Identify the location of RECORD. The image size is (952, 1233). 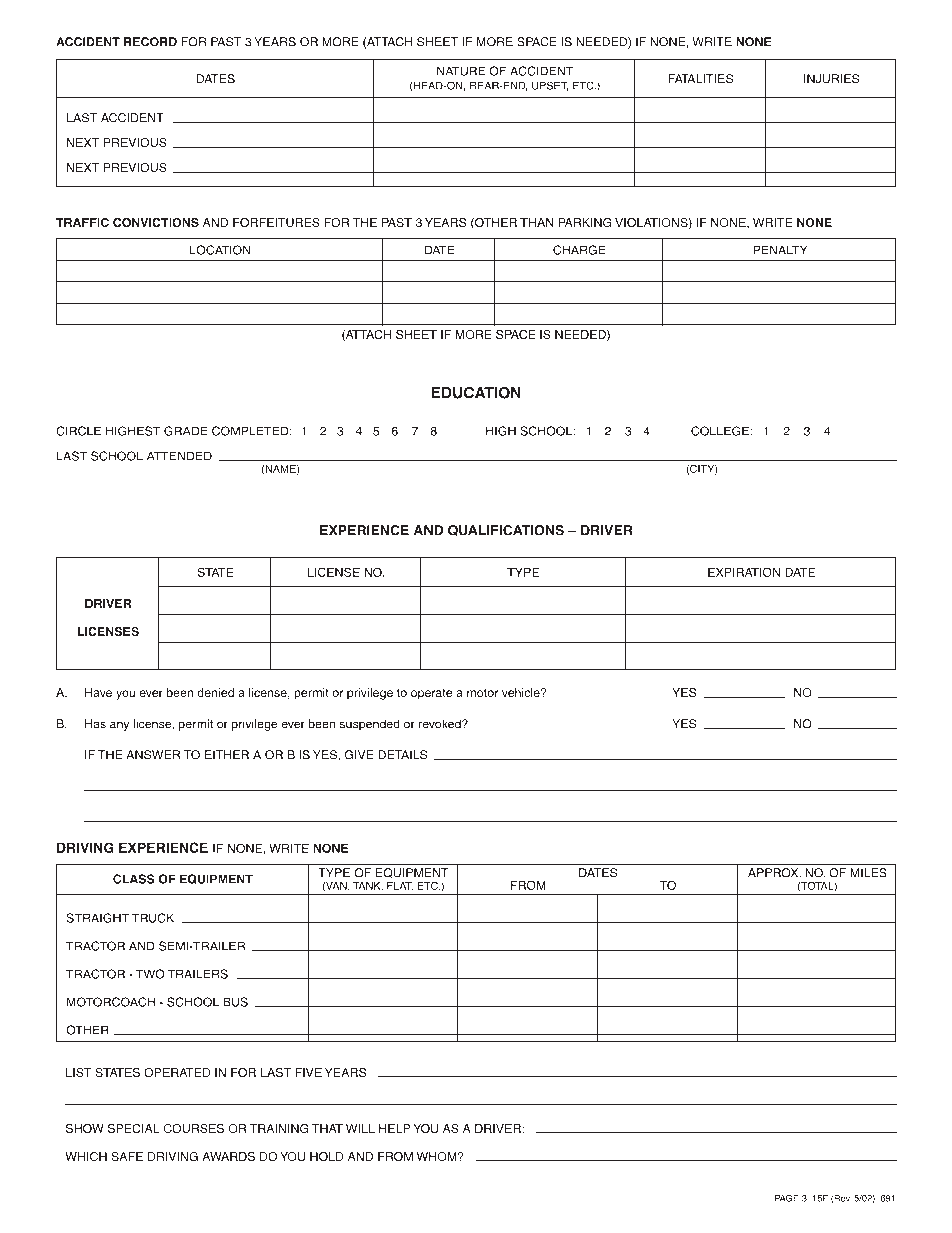
(150, 42).
